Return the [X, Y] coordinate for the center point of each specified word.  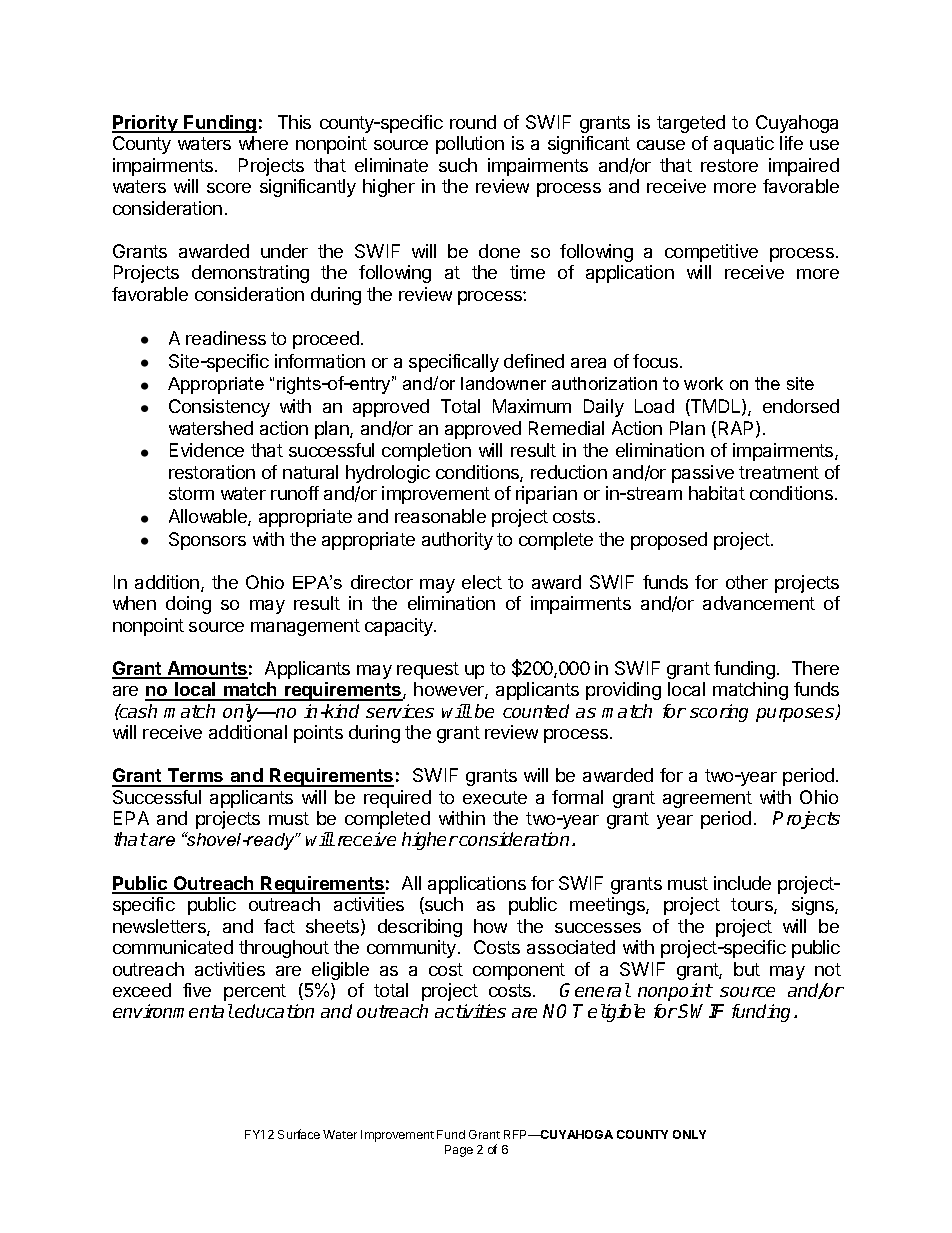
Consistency [219, 408]
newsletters [160, 927]
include [742, 883]
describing [420, 928]
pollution [470, 145]
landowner [503, 383]
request [428, 670]
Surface [299, 1134]
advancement [759, 603]
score [229, 188]
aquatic [744, 145]
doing [188, 605]
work [703, 383]
